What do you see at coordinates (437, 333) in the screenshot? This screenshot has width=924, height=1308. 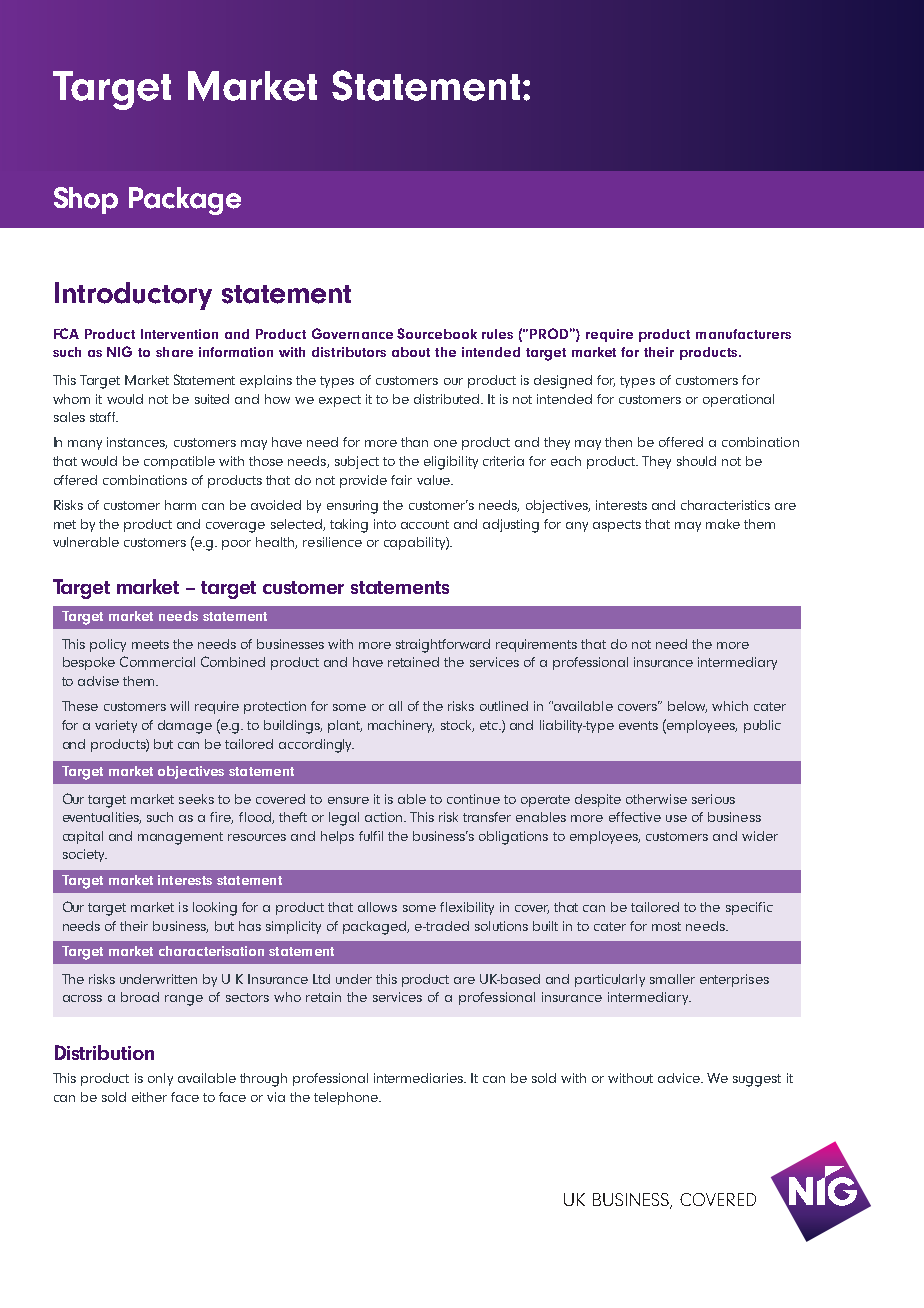 I see `Sourcebook` at bounding box center [437, 333].
